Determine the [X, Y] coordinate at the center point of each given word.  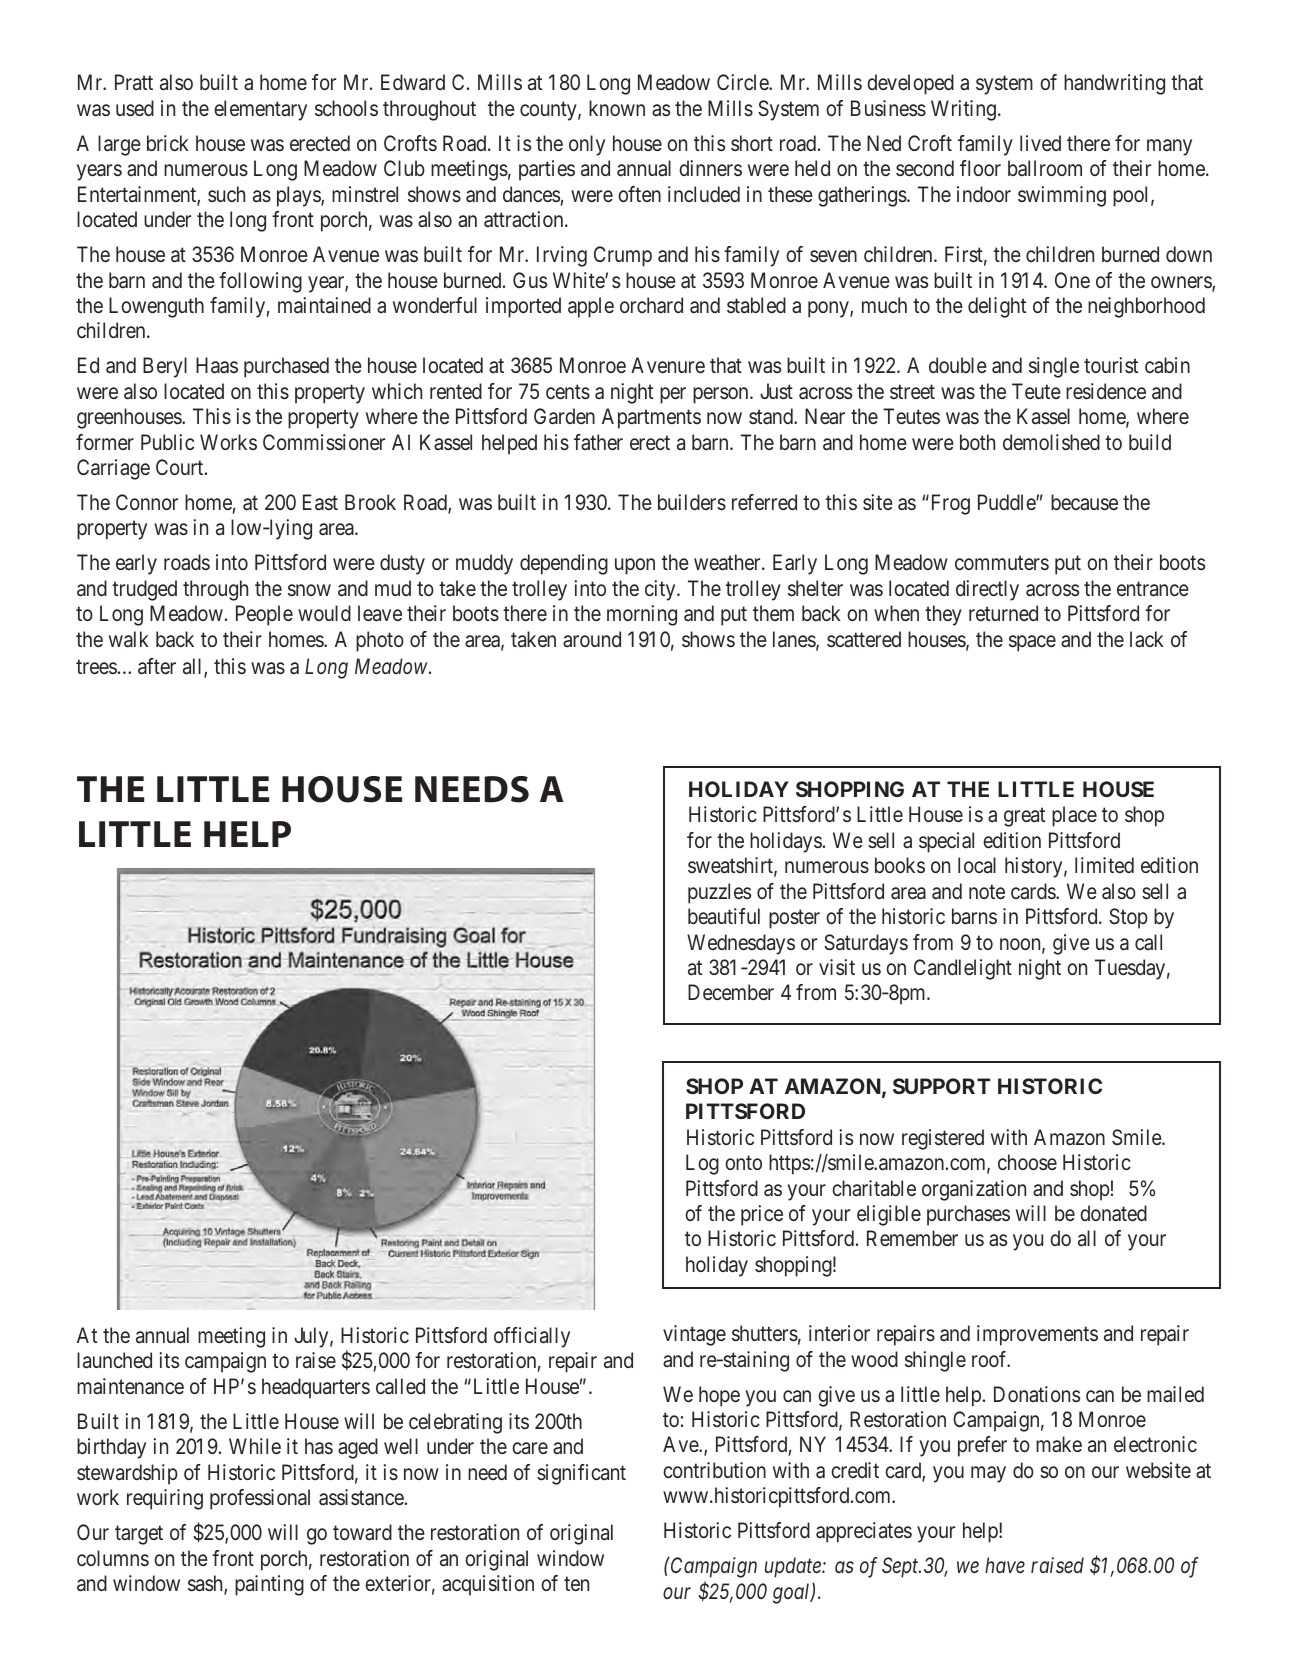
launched [114, 1360]
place [1074, 816]
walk [129, 639]
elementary [260, 110]
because [1084, 502]
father [598, 442]
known [617, 108]
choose [1027, 1162]
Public [167, 442]
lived [1040, 143]
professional [260, 1499]
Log [702, 1164]
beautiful [724, 916]
